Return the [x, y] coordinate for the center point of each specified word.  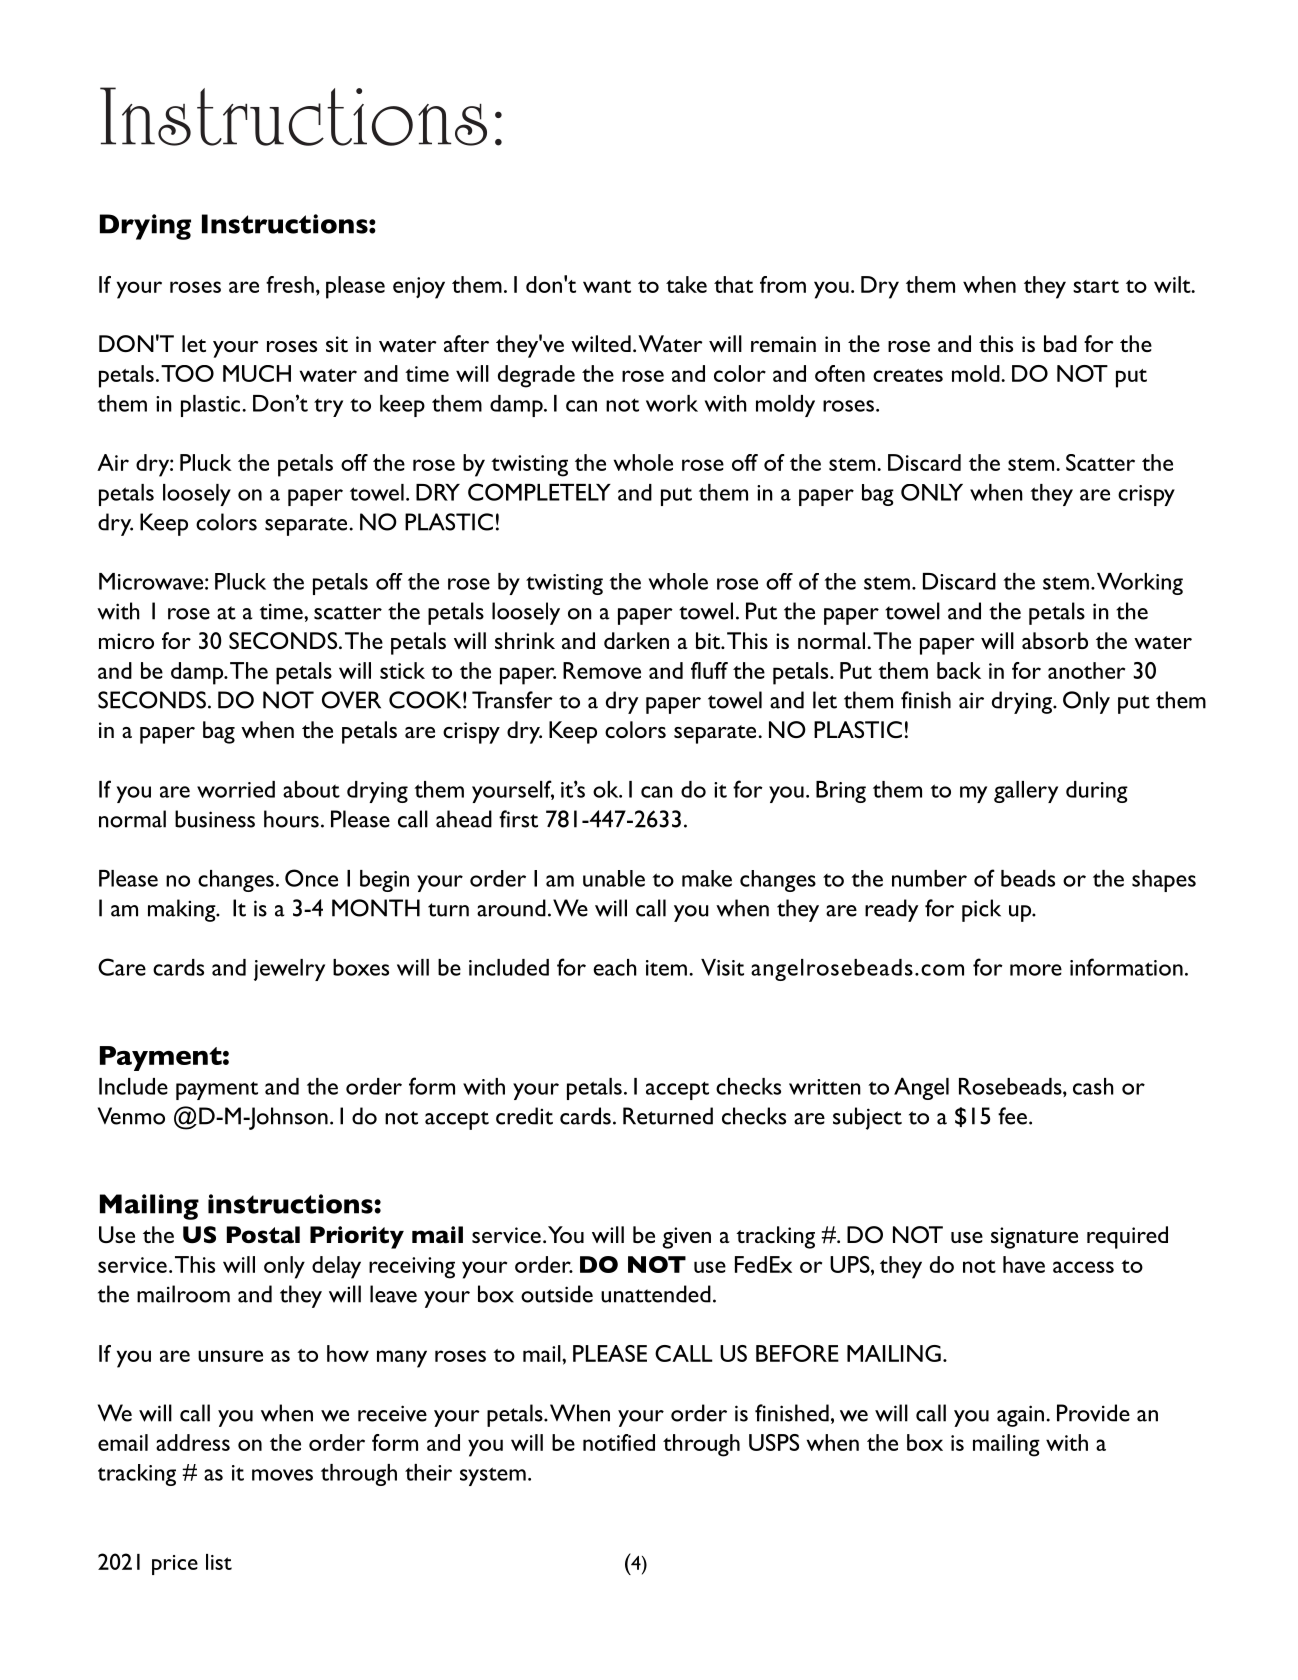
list [219, 1562]
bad [1060, 343]
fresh [290, 284]
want [607, 286]
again [1020, 1416]
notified [619, 1442]
